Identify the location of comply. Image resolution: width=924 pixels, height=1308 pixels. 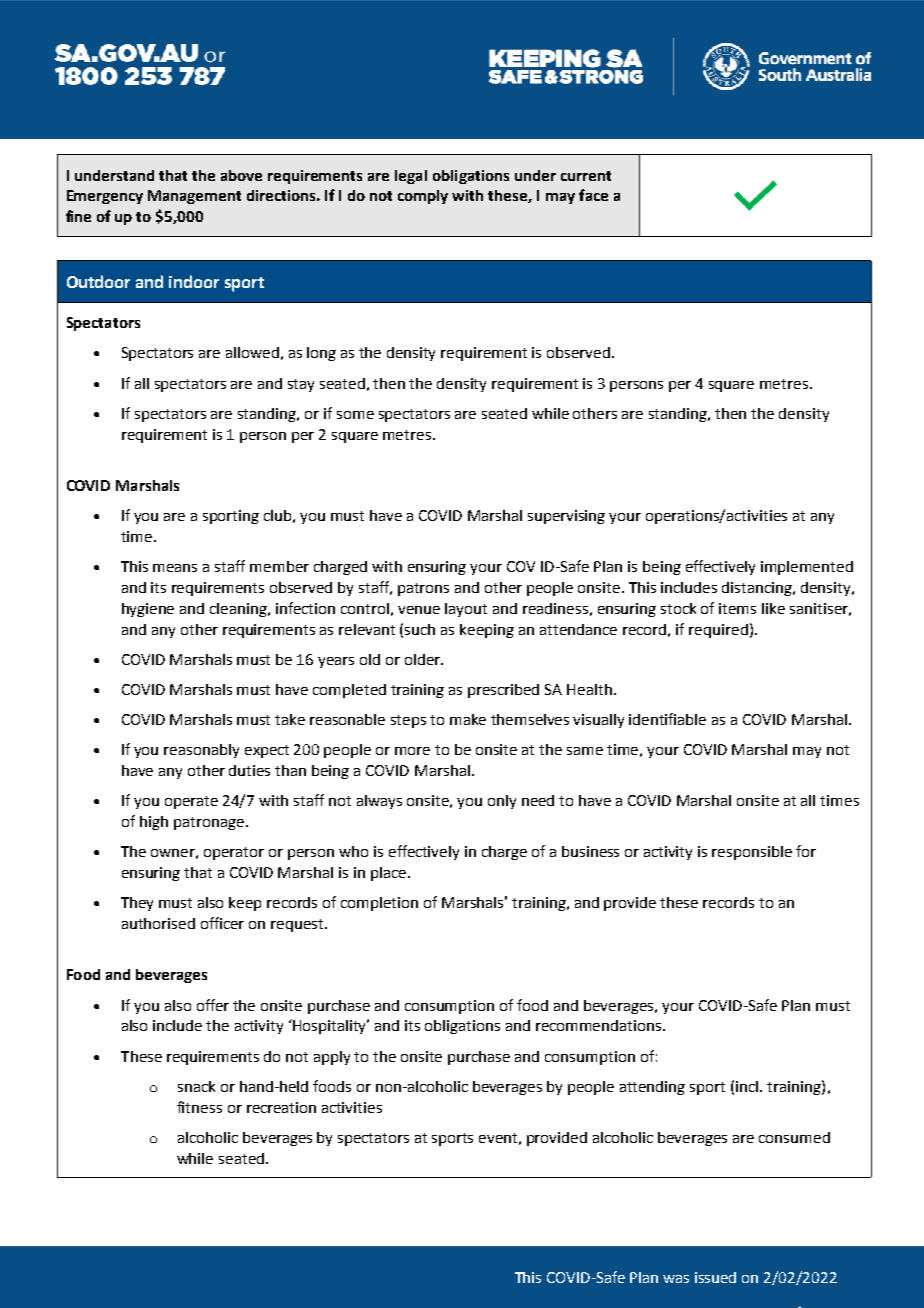
(423, 197).
